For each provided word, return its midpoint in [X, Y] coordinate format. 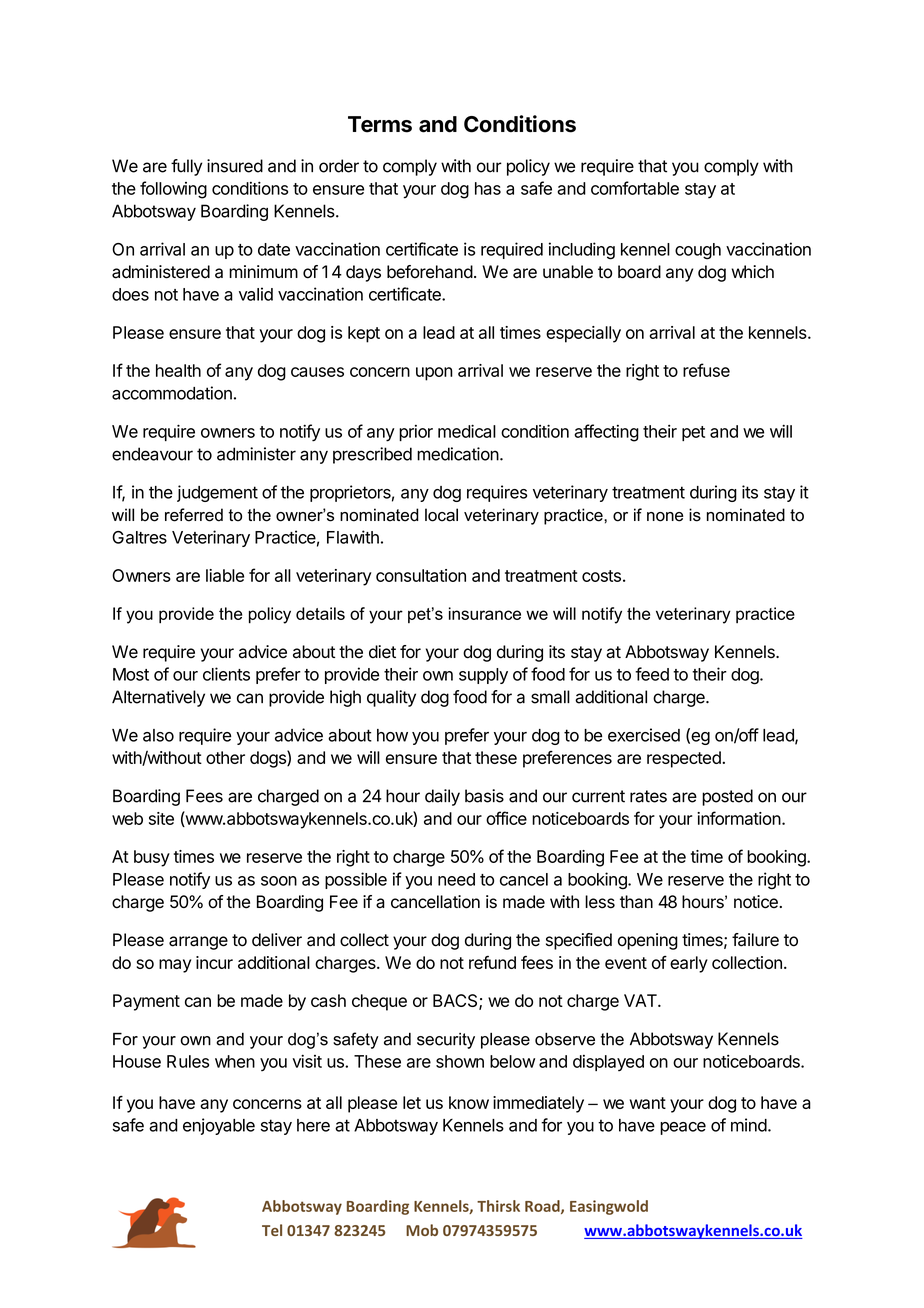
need [456, 879]
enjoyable [219, 1126]
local [441, 515]
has [488, 188]
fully [186, 167]
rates [648, 796]
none [665, 517]
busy [152, 858]
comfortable [635, 188]
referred [194, 515]
